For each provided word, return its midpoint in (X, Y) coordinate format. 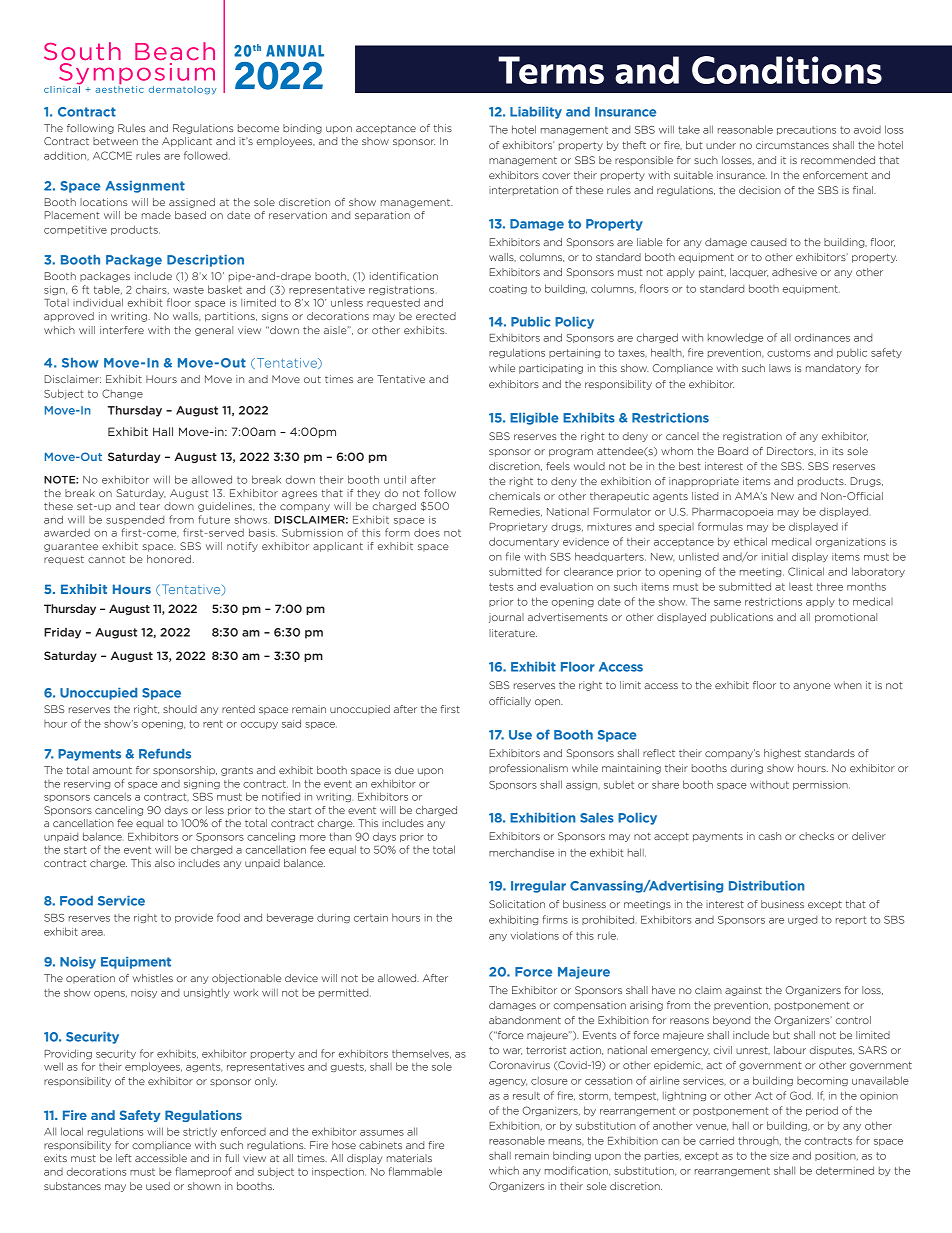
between (115, 141)
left (124, 1158)
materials (409, 1158)
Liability (536, 113)
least (801, 587)
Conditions (787, 70)
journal (506, 618)
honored (169, 559)
